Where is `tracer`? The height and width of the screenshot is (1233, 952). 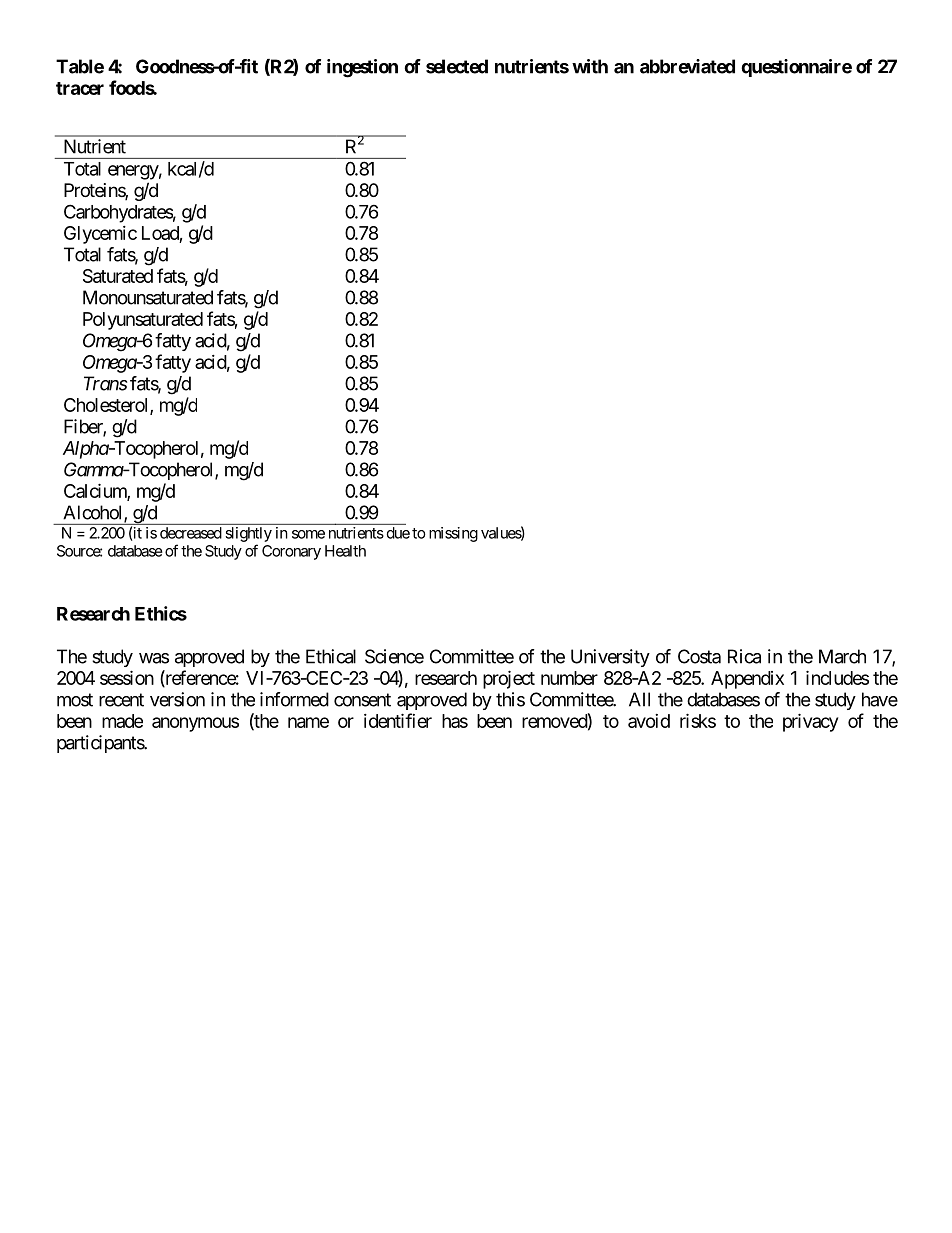 tracer is located at coordinates (80, 88).
